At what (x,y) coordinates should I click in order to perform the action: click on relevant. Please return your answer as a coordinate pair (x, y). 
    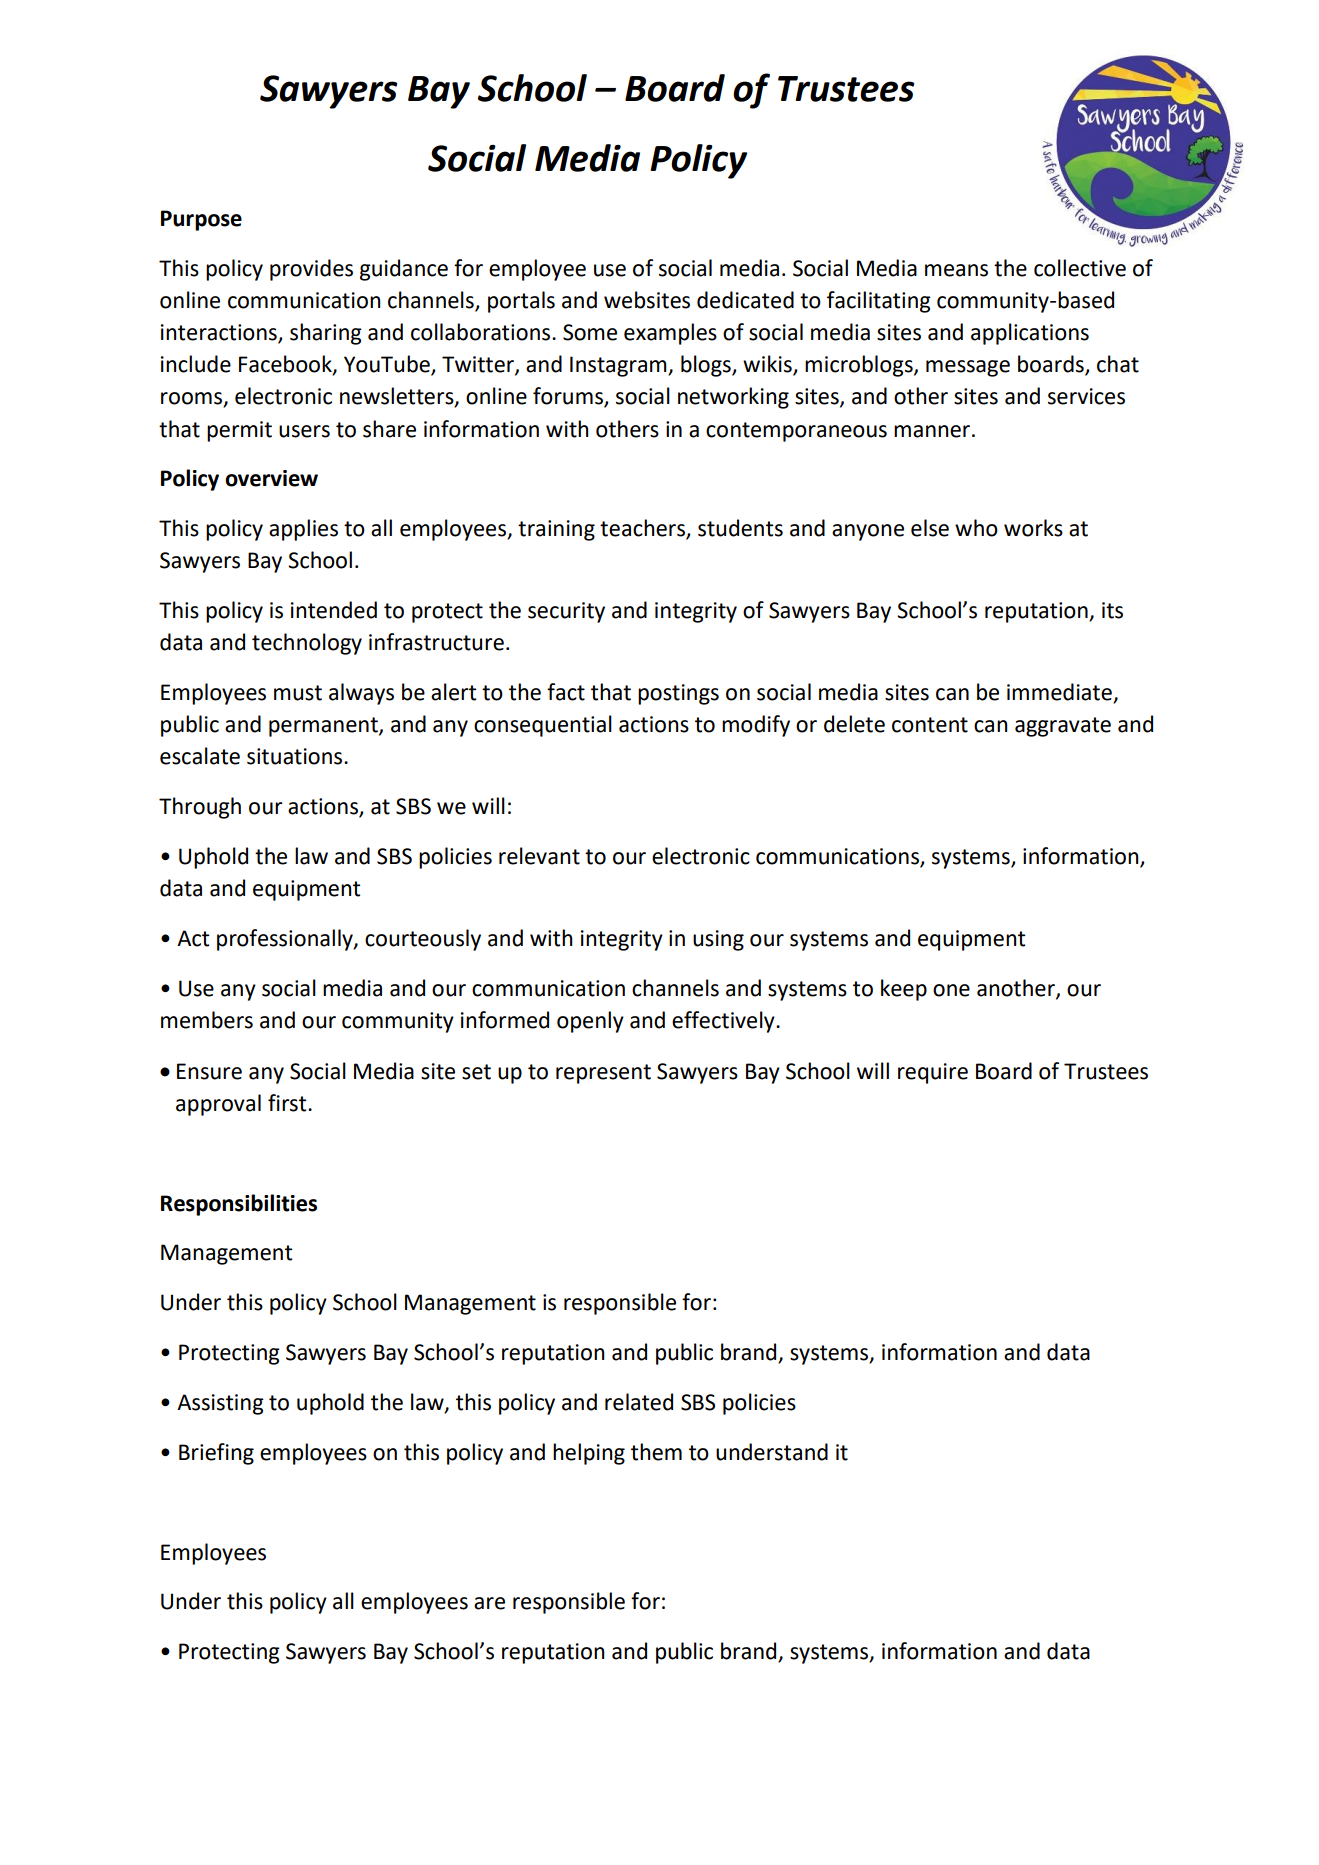
    Looking at the image, I should click on (539, 856).
